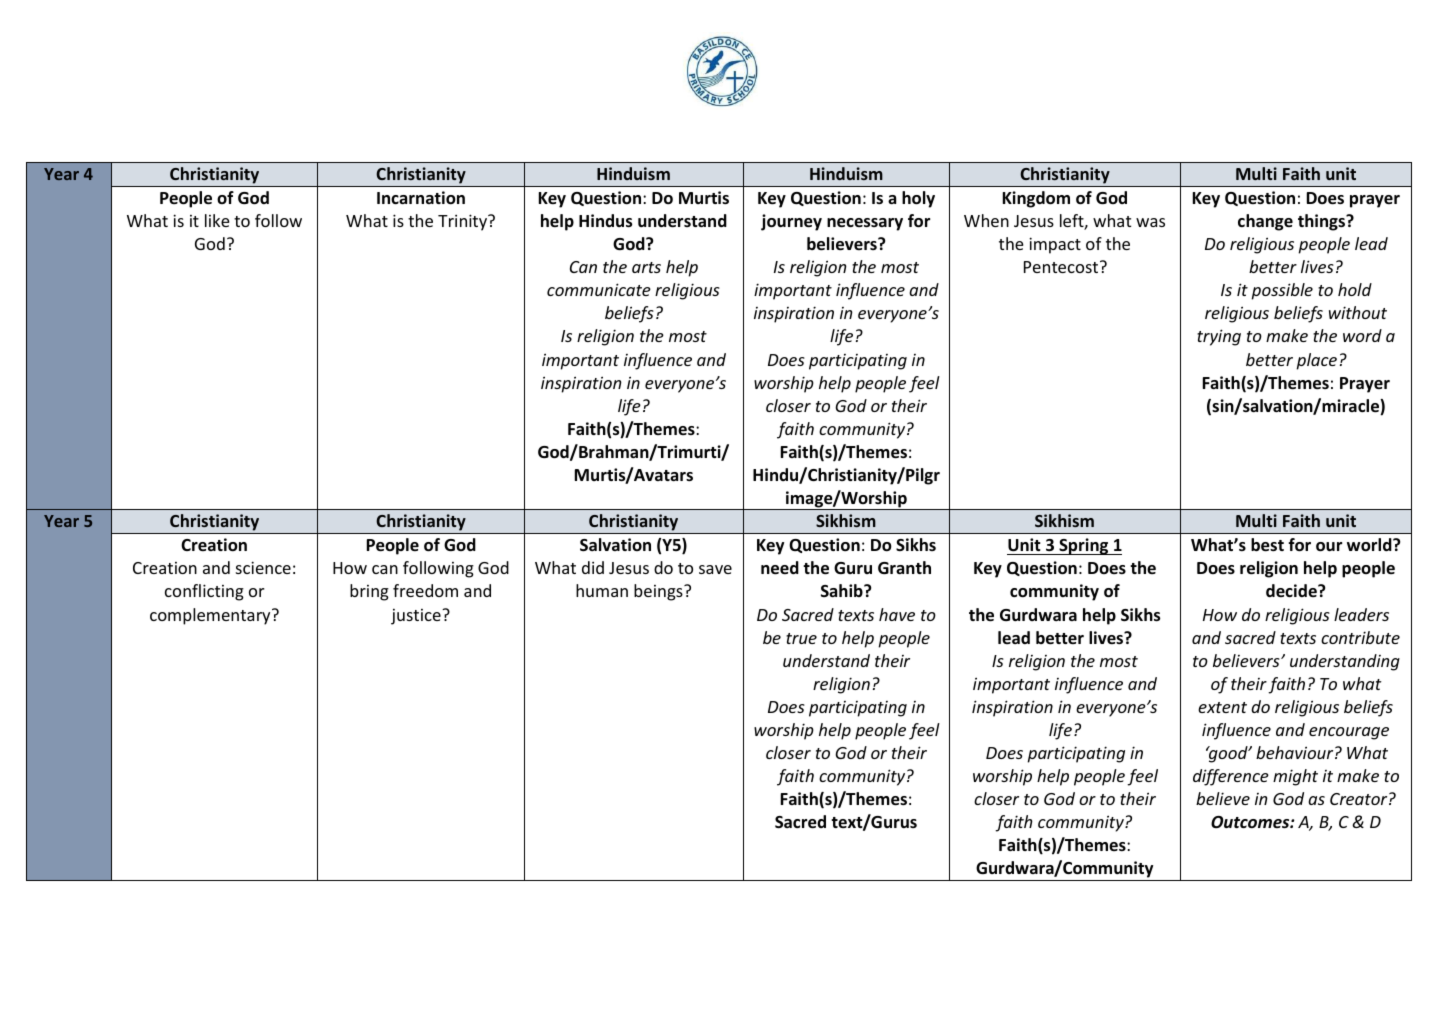  I want to click on difference, so click(1231, 777).
